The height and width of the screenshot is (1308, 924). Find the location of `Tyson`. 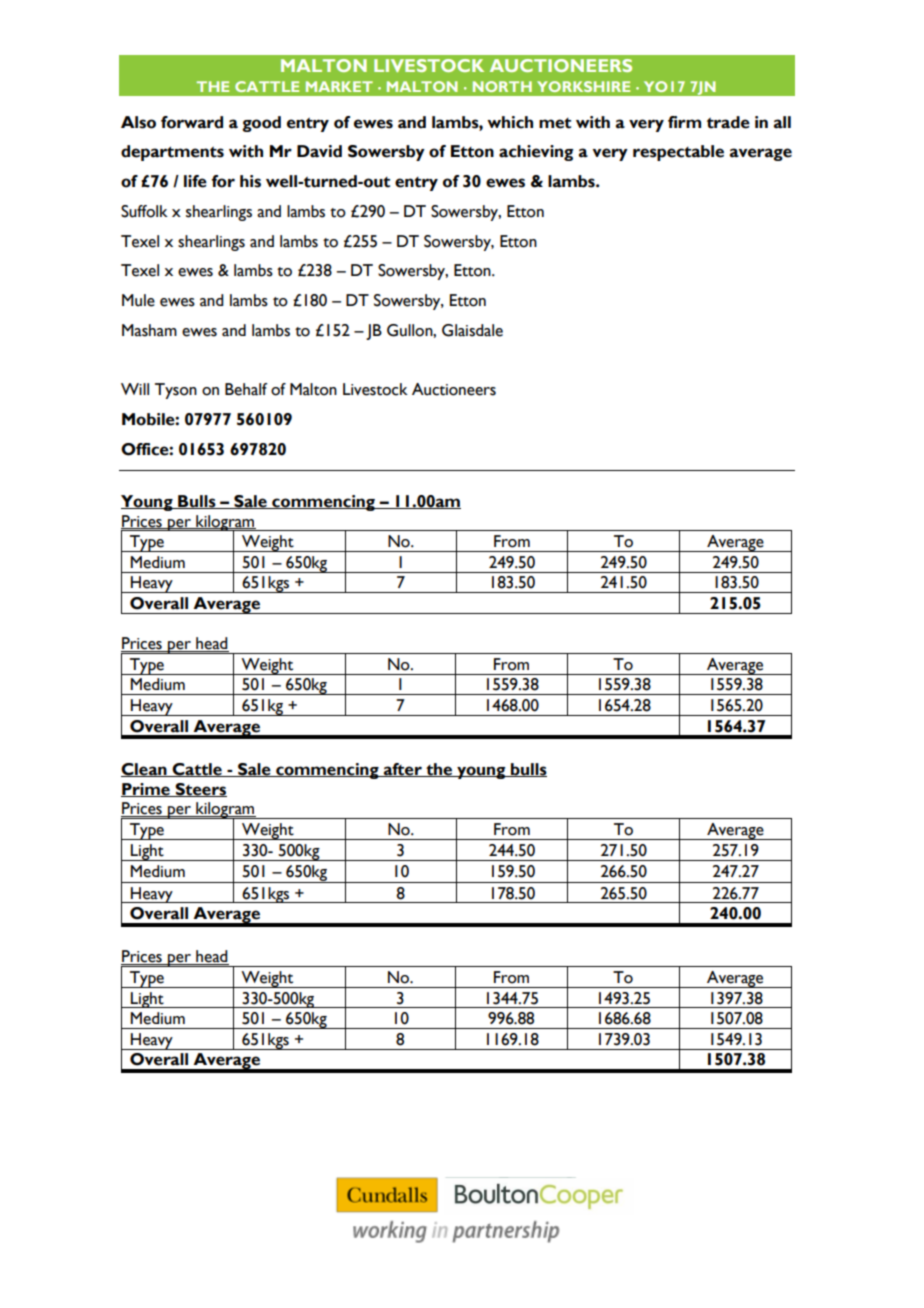

Tyson is located at coordinates (176, 391).
